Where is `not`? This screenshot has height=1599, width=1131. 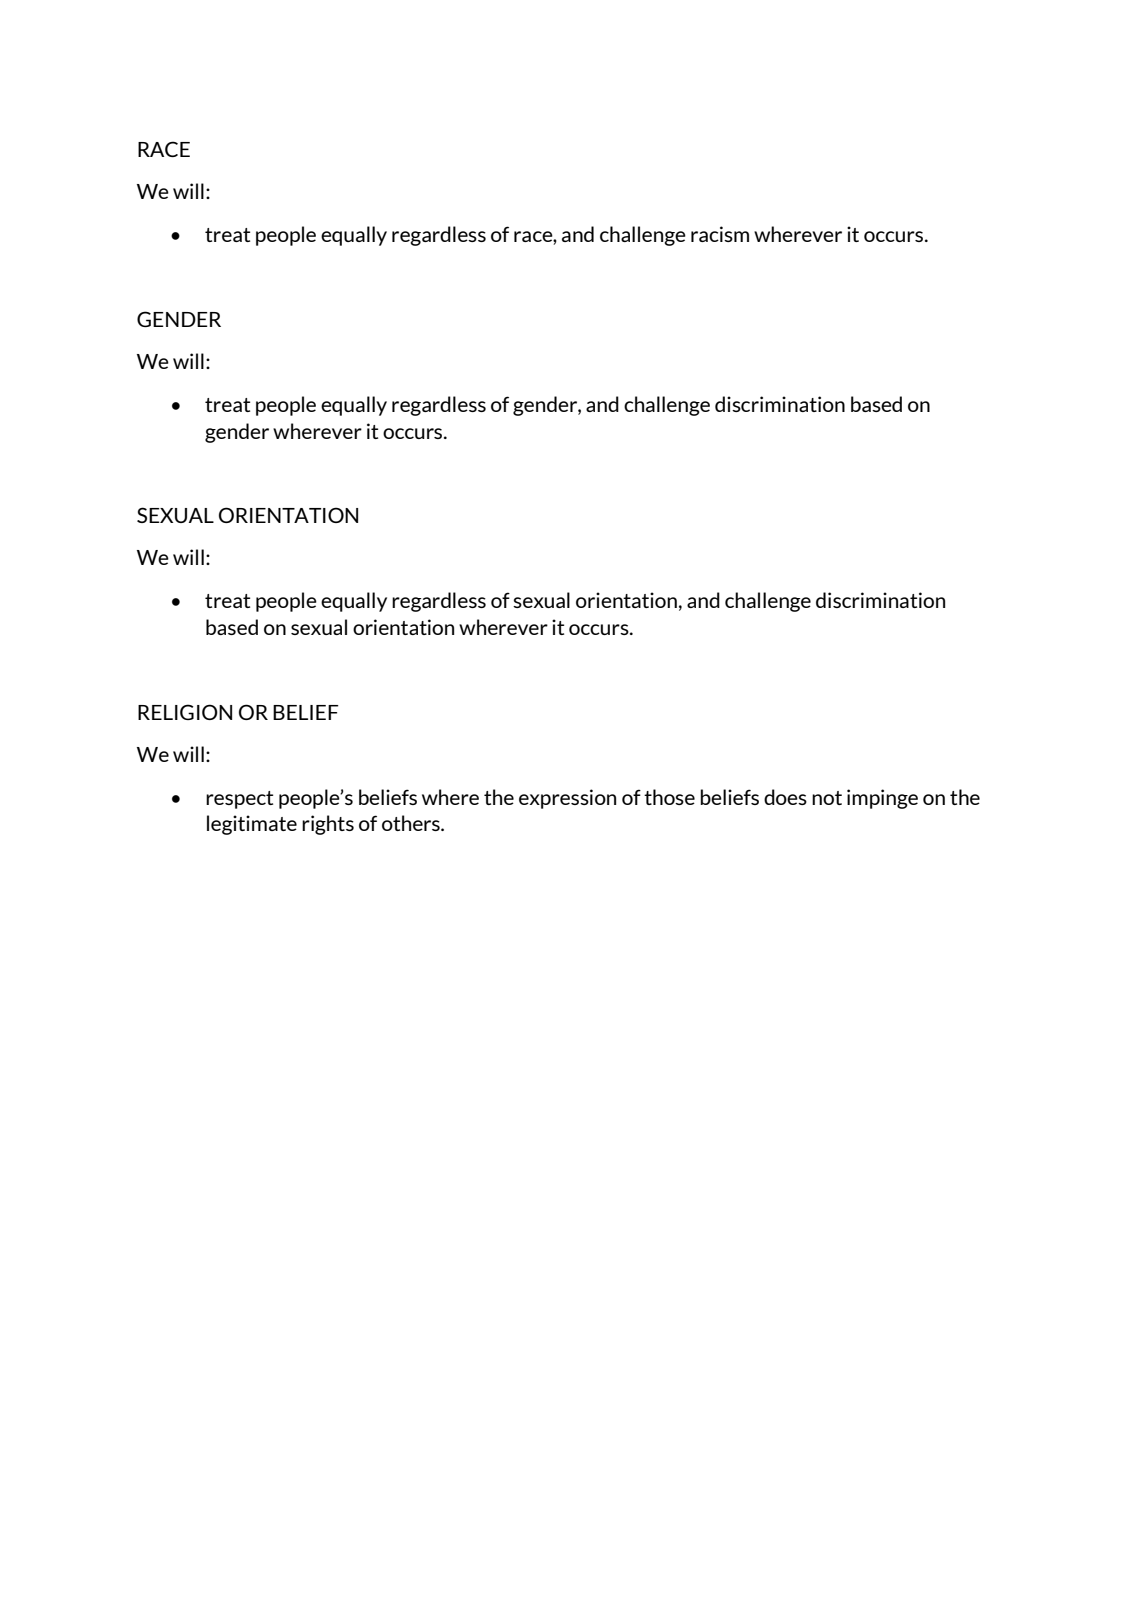
not is located at coordinates (827, 798).
